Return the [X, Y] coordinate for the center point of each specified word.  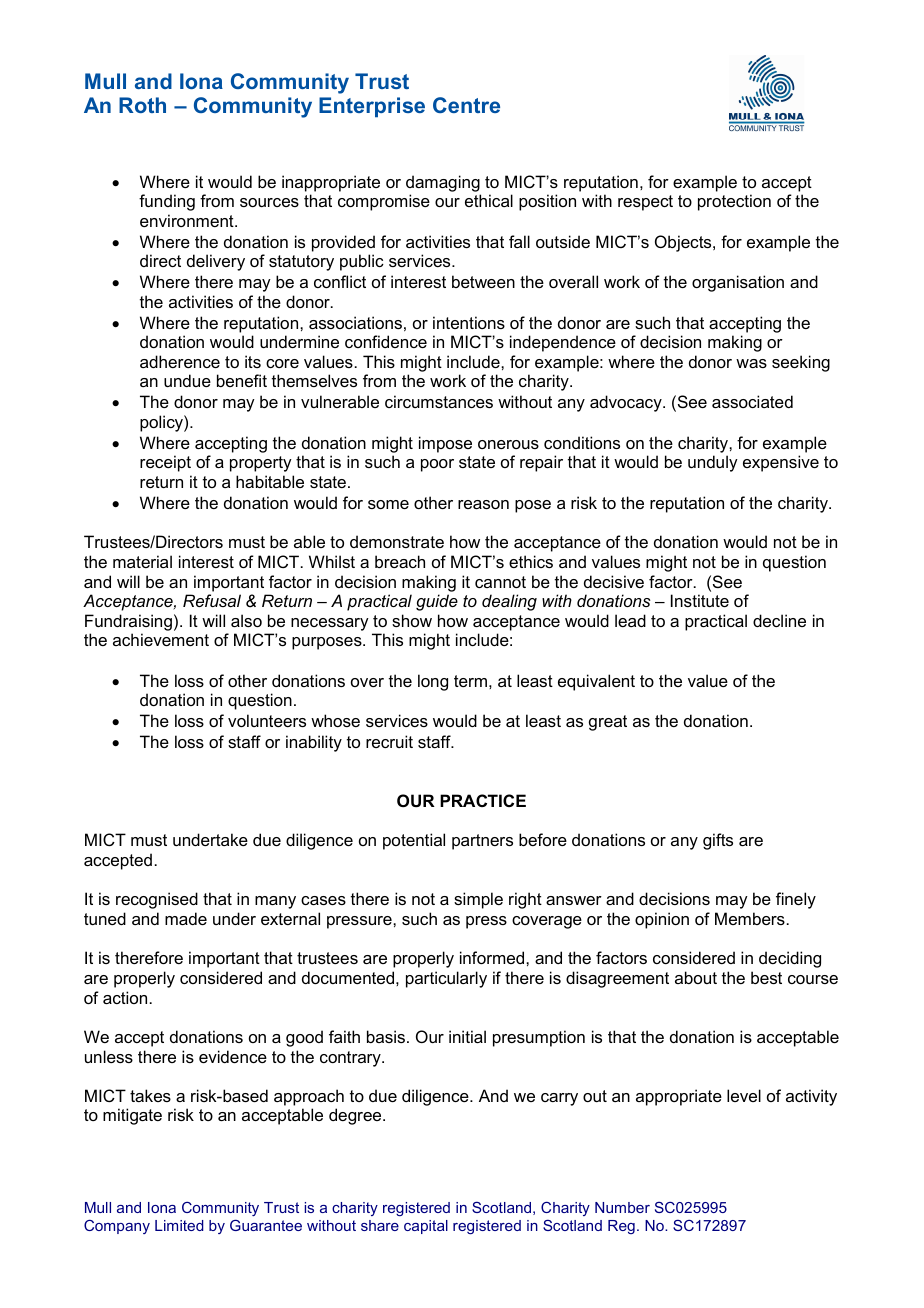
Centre [466, 105]
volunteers [267, 720]
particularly [446, 979]
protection [734, 202]
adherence [180, 361]
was [751, 363]
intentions [469, 322]
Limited [179, 1225]
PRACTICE [483, 800]
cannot [500, 582]
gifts [718, 841]
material [142, 561]
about [696, 977]
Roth [142, 105]
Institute [700, 600]
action [125, 997]
